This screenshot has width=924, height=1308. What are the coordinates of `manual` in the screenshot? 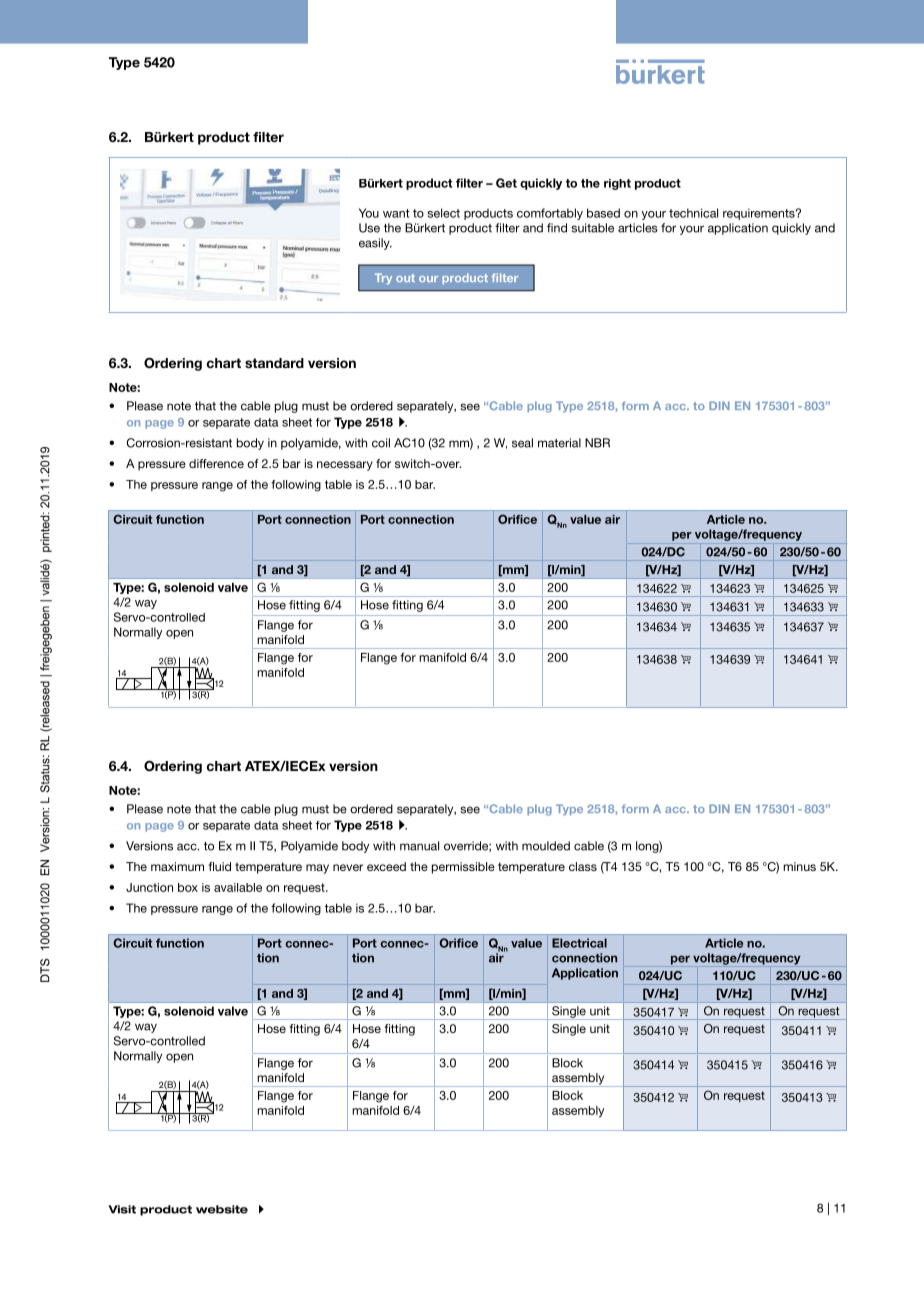 It's located at (419, 846).
